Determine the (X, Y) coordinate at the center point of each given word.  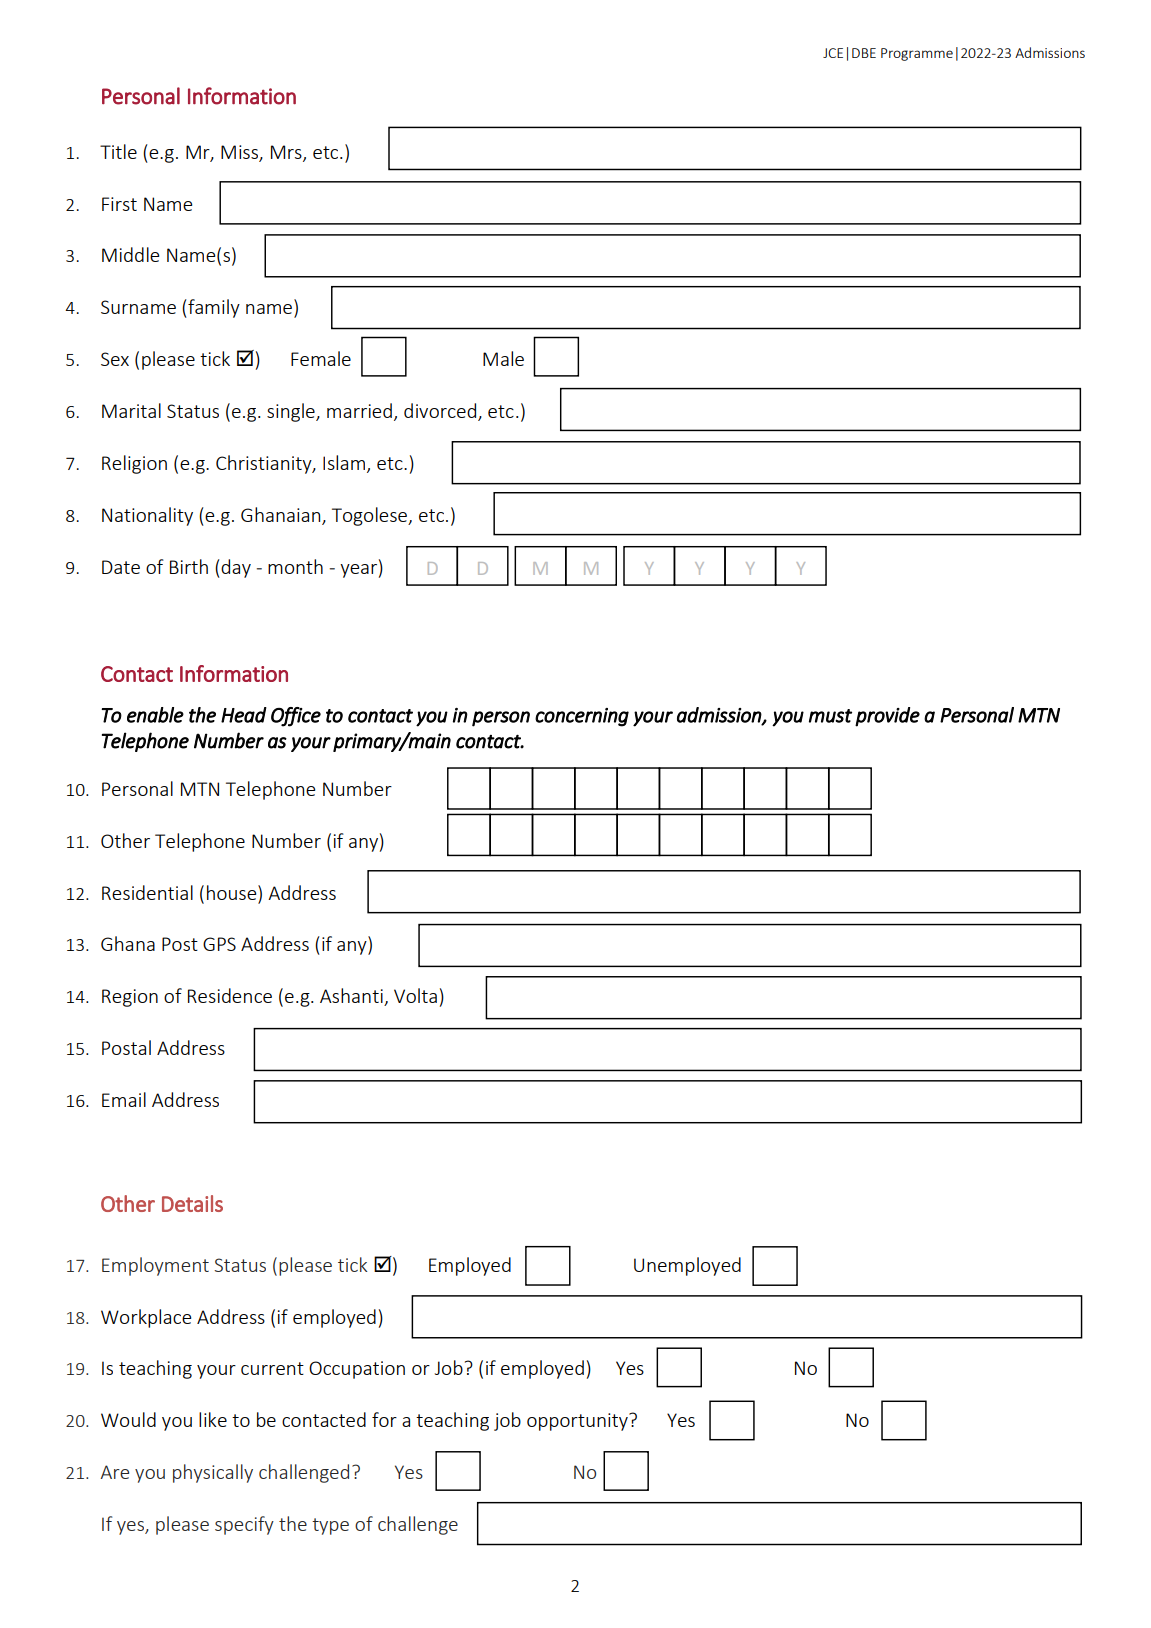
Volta (415, 995)
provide (887, 717)
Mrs (287, 153)
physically (213, 1473)
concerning (582, 717)
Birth (189, 566)
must (830, 716)
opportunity (578, 1422)
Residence (230, 995)
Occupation (357, 1370)
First (119, 204)
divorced (441, 412)
